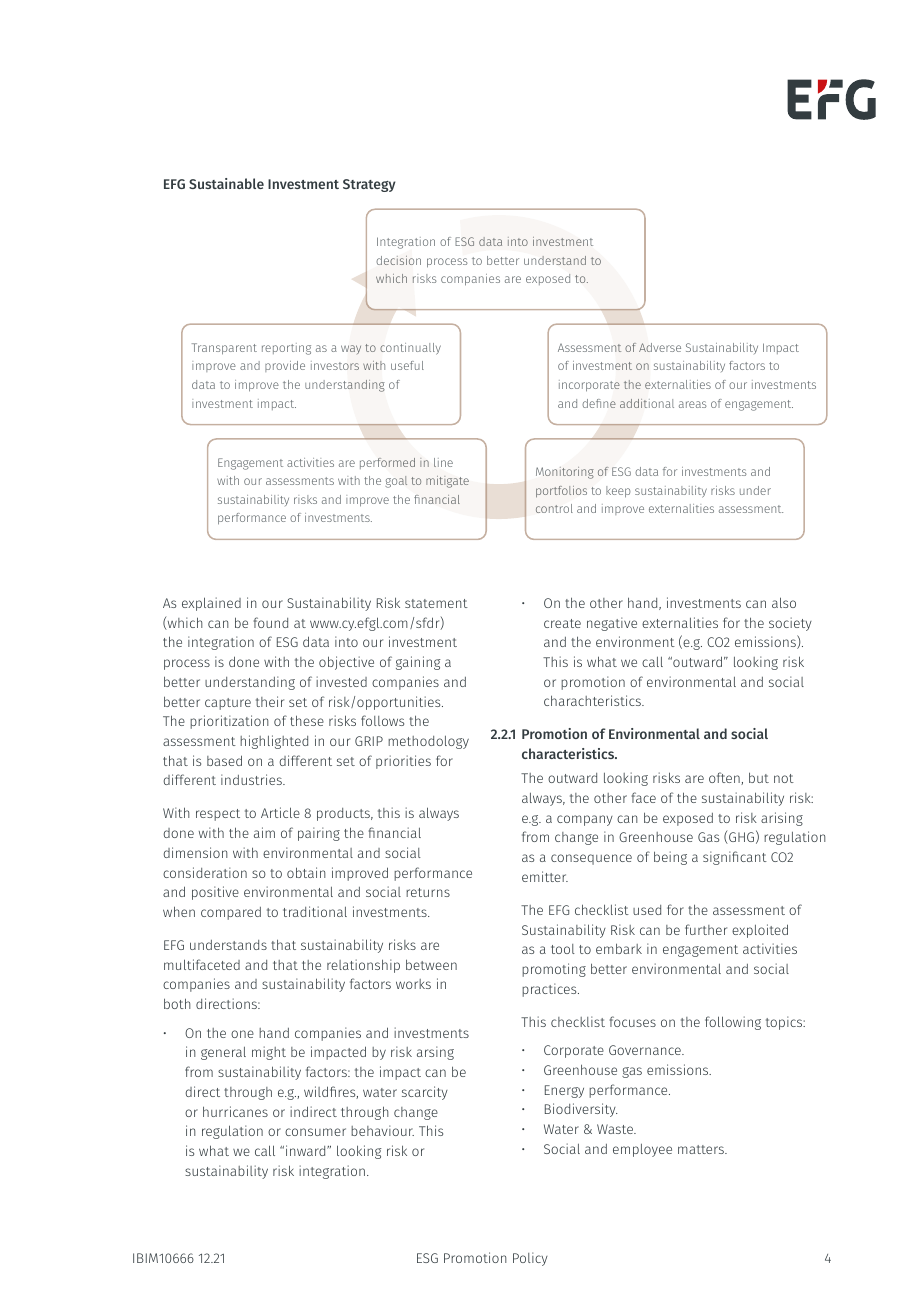  Describe the element at coordinates (229, 722) in the screenshot. I see `prioritization` at that location.
